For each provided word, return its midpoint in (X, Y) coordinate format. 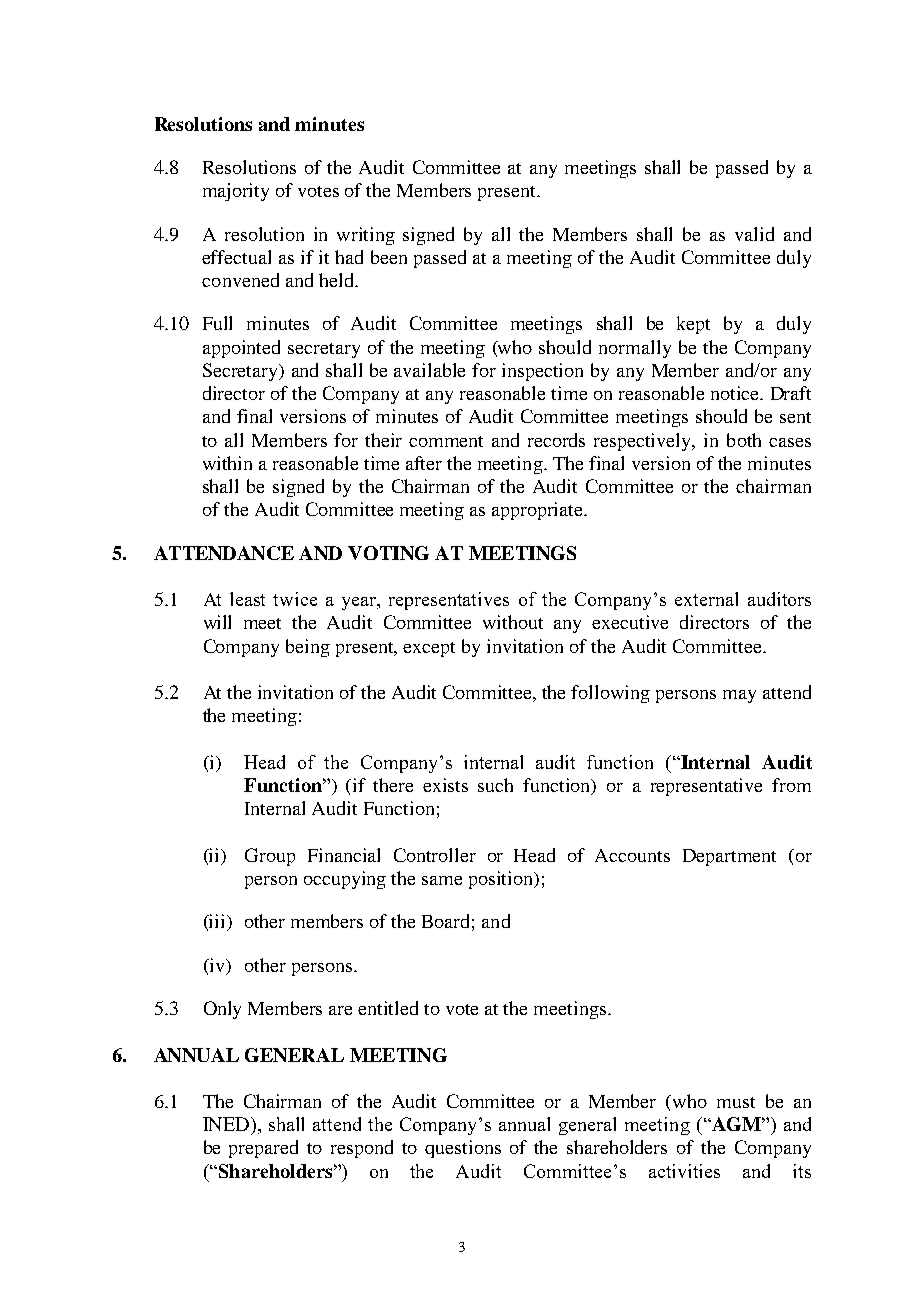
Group (270, 857)
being (308, 648)
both (744, 440)
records (556, 440)
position (502, 880)
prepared (263, 1149)
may (739, 696)
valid (754, 234)
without (513, 622)
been (389, 257)
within (227, 463)
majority (236, 192)
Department (729, 857)
